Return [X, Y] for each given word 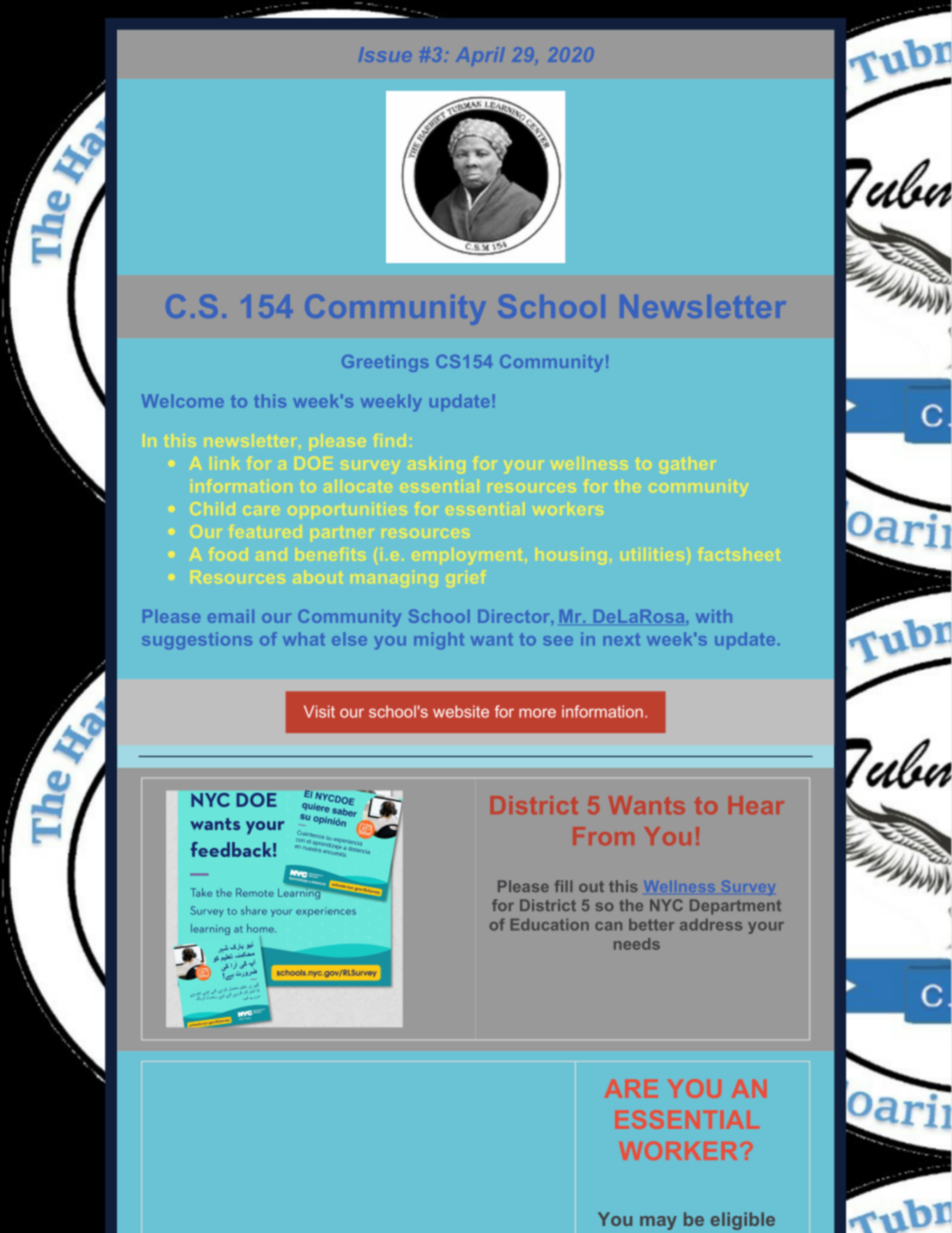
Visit [319, 711]
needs [637, 944]
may [658, 1223]
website [461, 711]
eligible [743, 1221]
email [231, 616]
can [608, 926]
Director [515, 616]
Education [550, 925]
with [714, 616]
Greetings [385, 363]
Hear [756, 805]
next [621, 639]
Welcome [183, 401]
